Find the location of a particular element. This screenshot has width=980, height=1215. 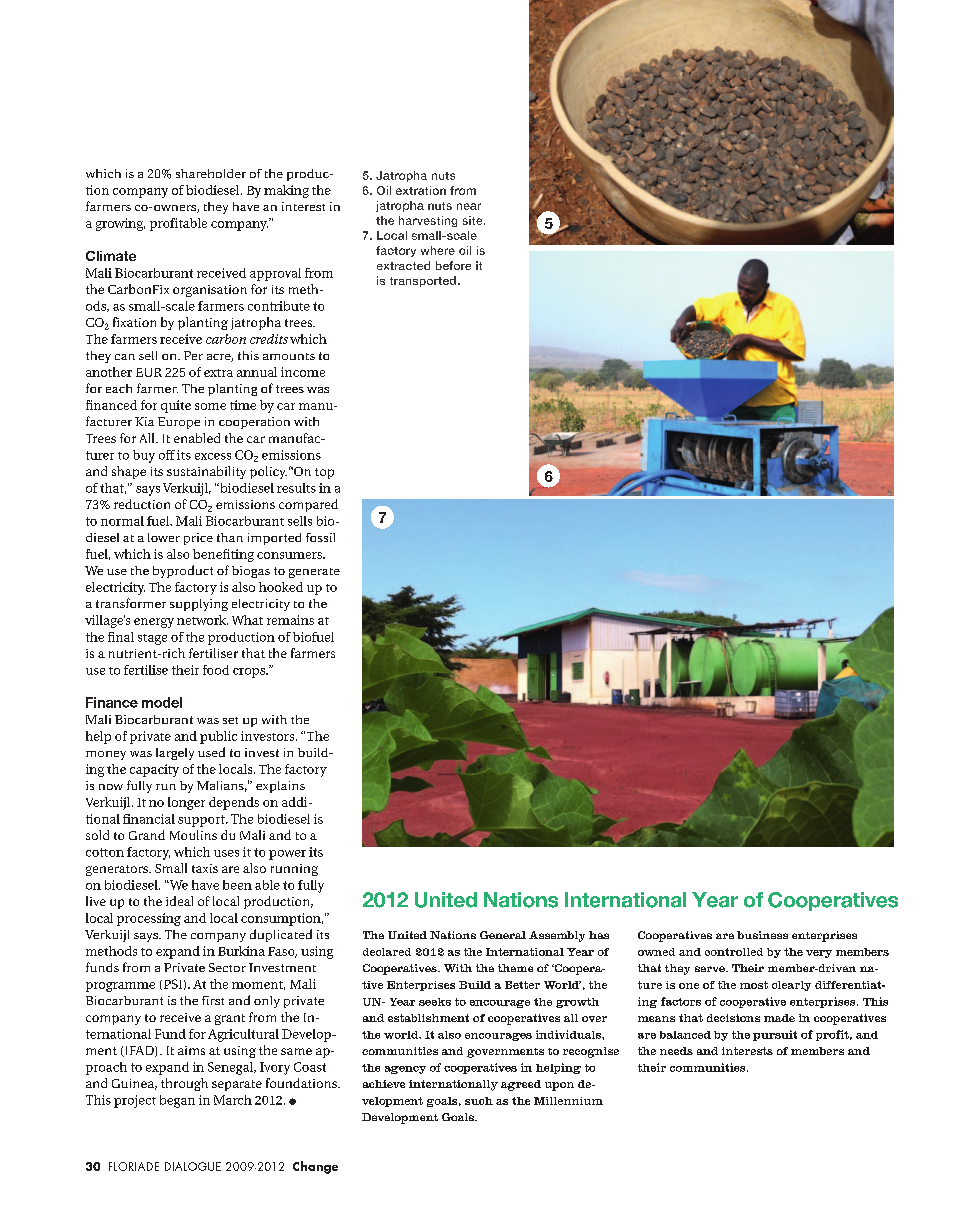

before is located at coordinates (453, 265).
